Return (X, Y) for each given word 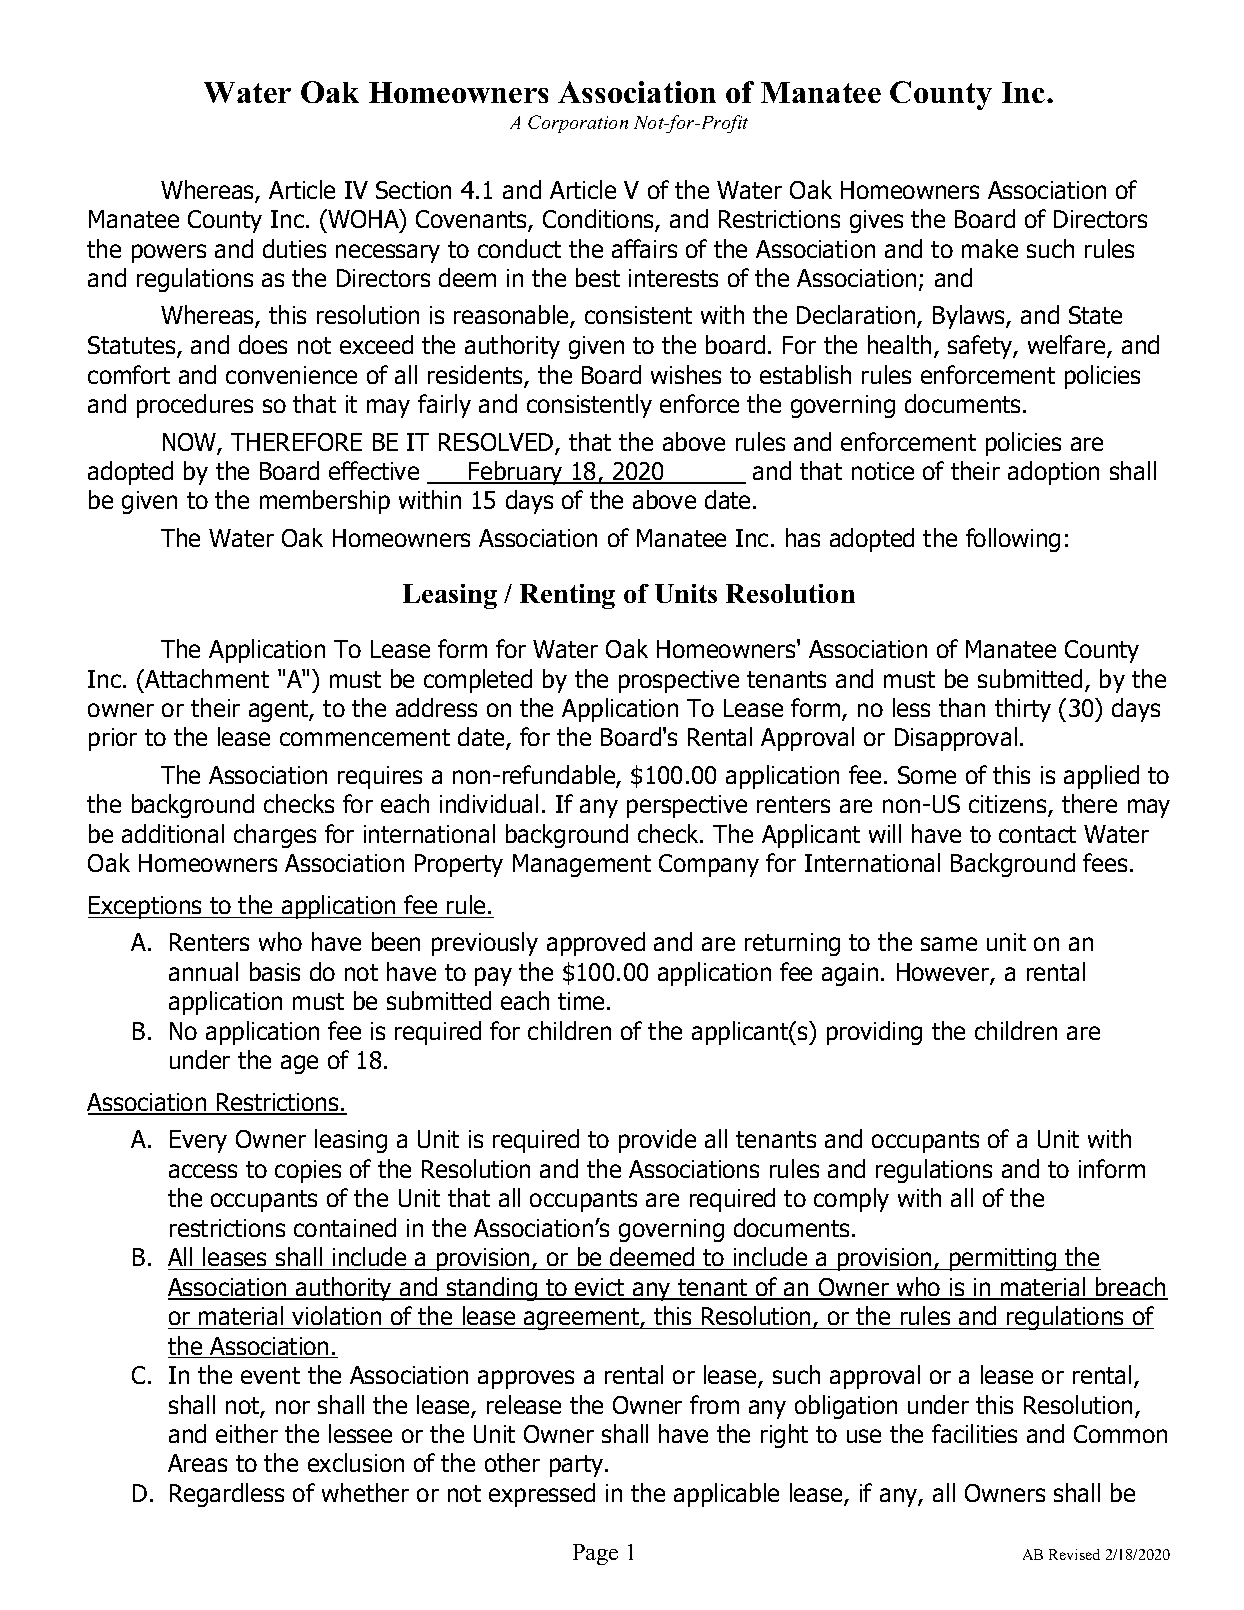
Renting (567, 596)
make (990, 248)
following (1013, 540)
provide (657, 1141)
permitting (1003, 1259)
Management (582, 865)
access (203, 1171)
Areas (197, 1463)
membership (325, 502)
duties (294, 248)
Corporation (578, 124)
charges (275, 836)
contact (1037, 834)
